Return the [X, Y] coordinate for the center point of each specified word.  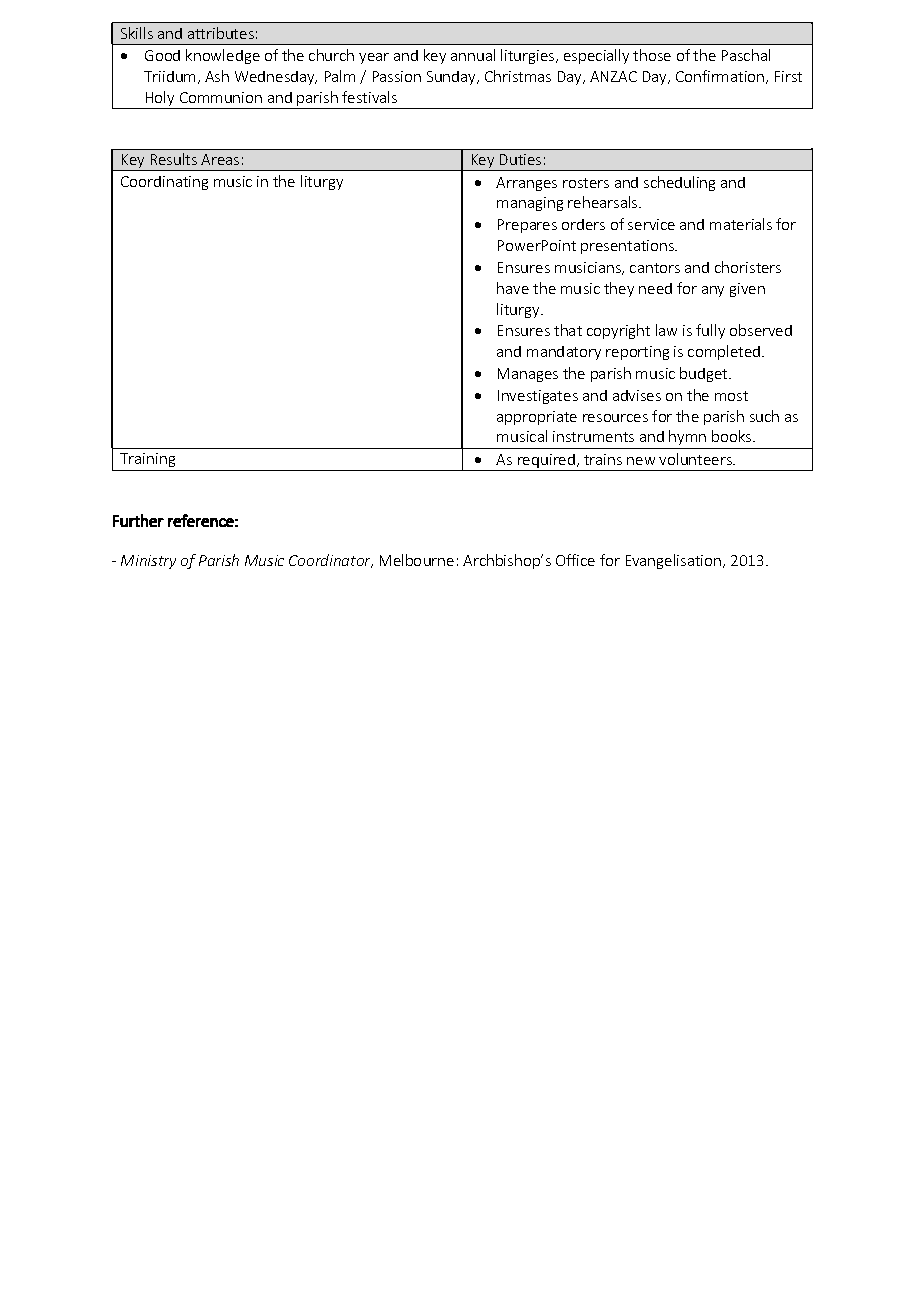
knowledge [223, 56]
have [513, 288]
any [713, 291]
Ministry [148, 562]
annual [473, 55]
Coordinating [164, 183]
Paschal [746, 55]
